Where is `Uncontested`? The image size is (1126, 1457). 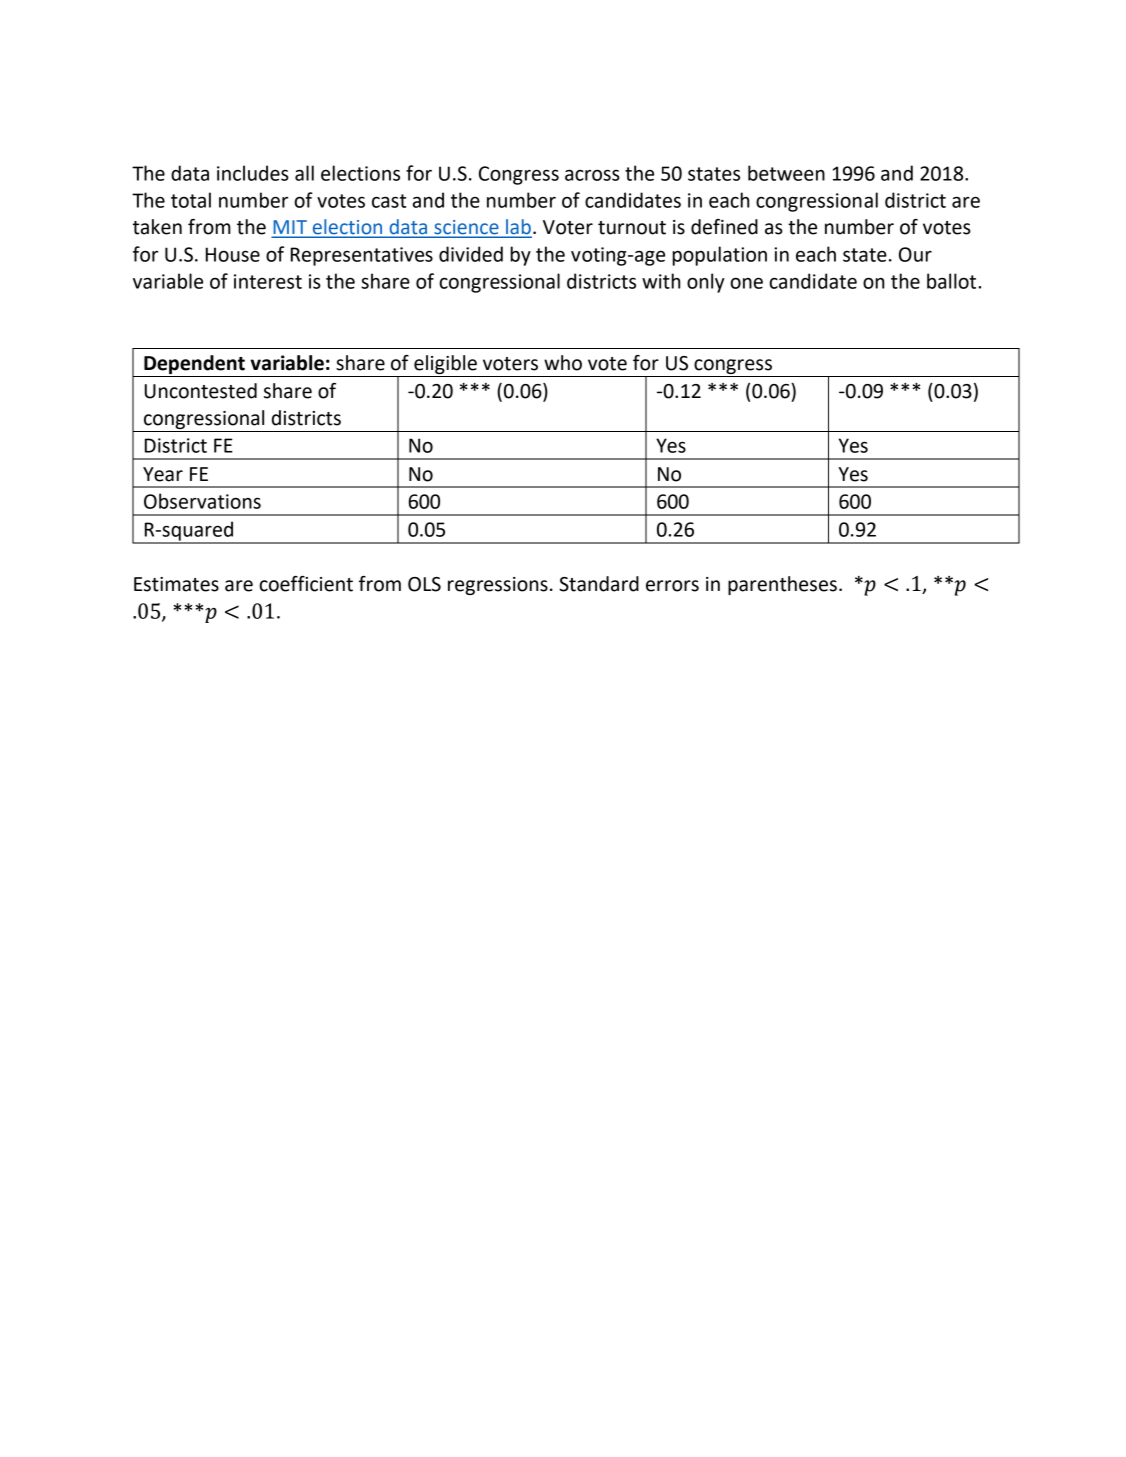 Uncontested is located at coordinates (201, 391).
